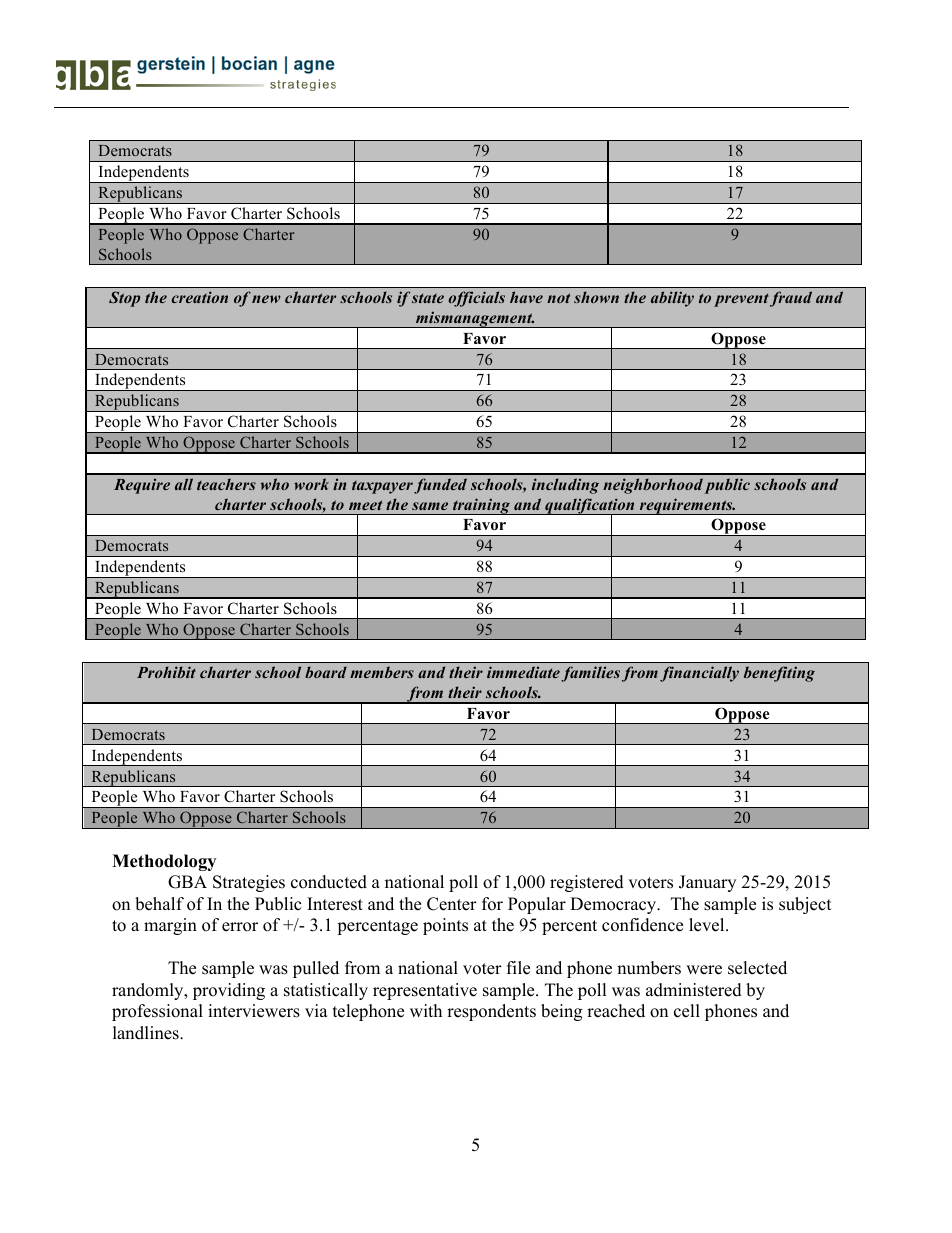  What do you see at coordinates (452, 904) in the image?
I see `Center` at bounding box center [452, 904].
